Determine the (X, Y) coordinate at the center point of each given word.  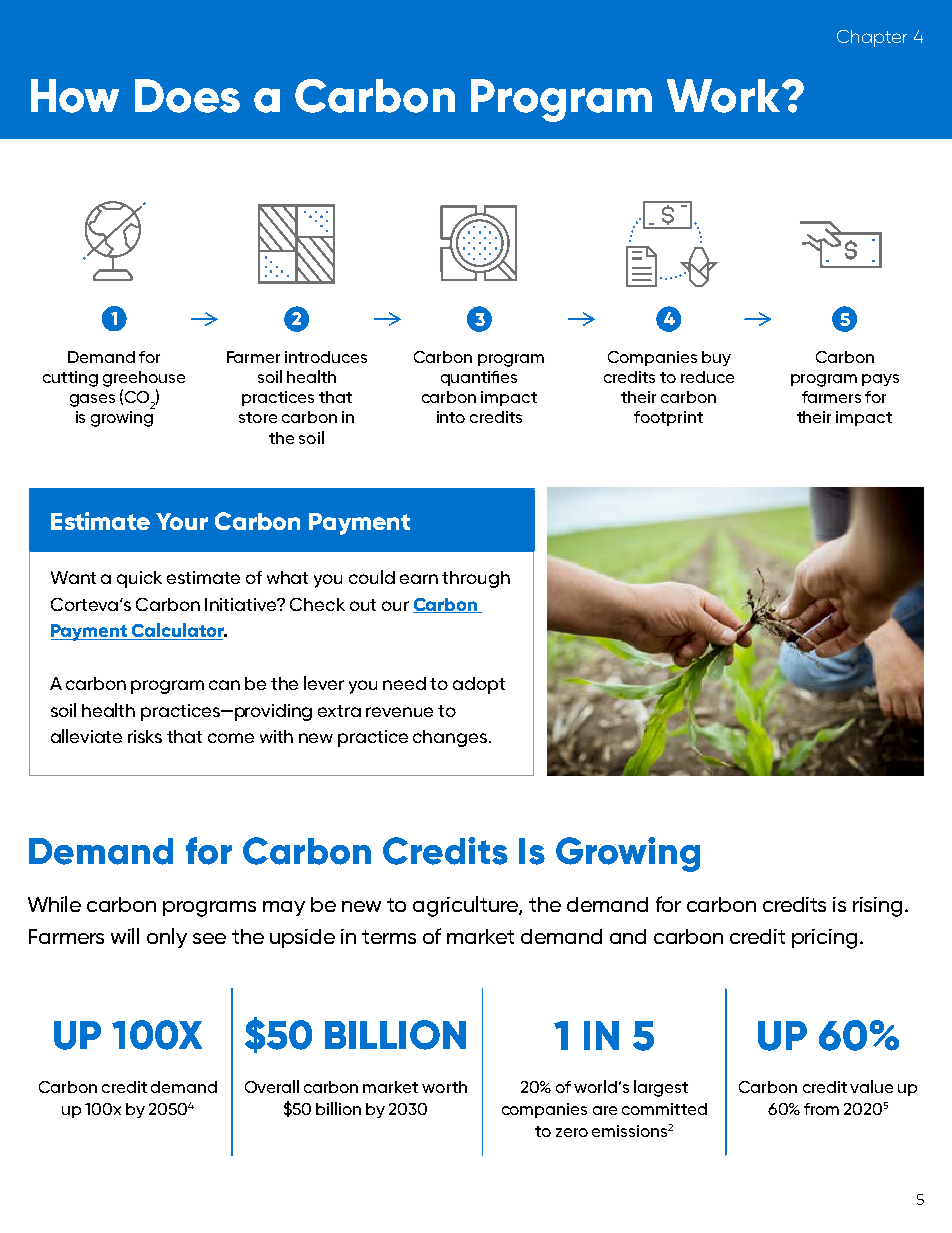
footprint (668, 418)
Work (725, 96)
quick (139, 579)
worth (444, 1087)
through (476, 579)
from (821, 1109)
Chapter (872, 38)
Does (187, 96)
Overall (272, 1086)
